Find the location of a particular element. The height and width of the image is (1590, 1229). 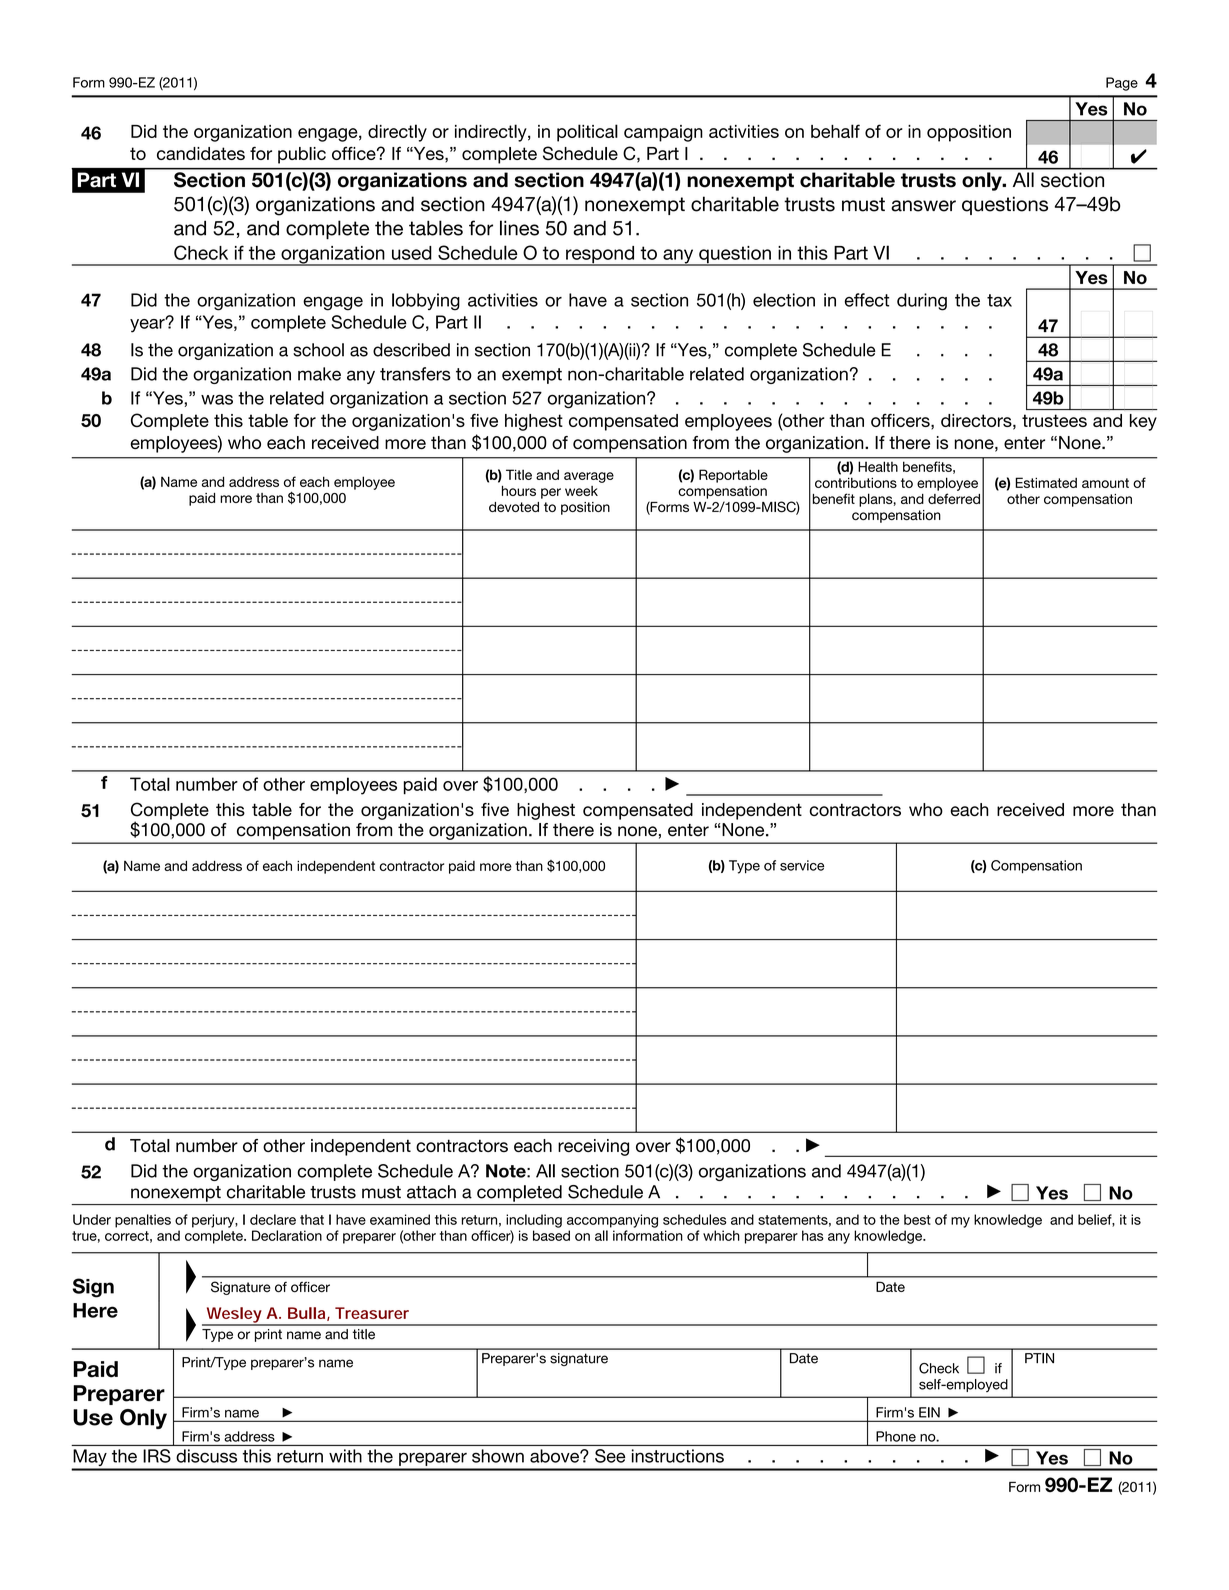

Page is located at coordinates (1122, 84).
